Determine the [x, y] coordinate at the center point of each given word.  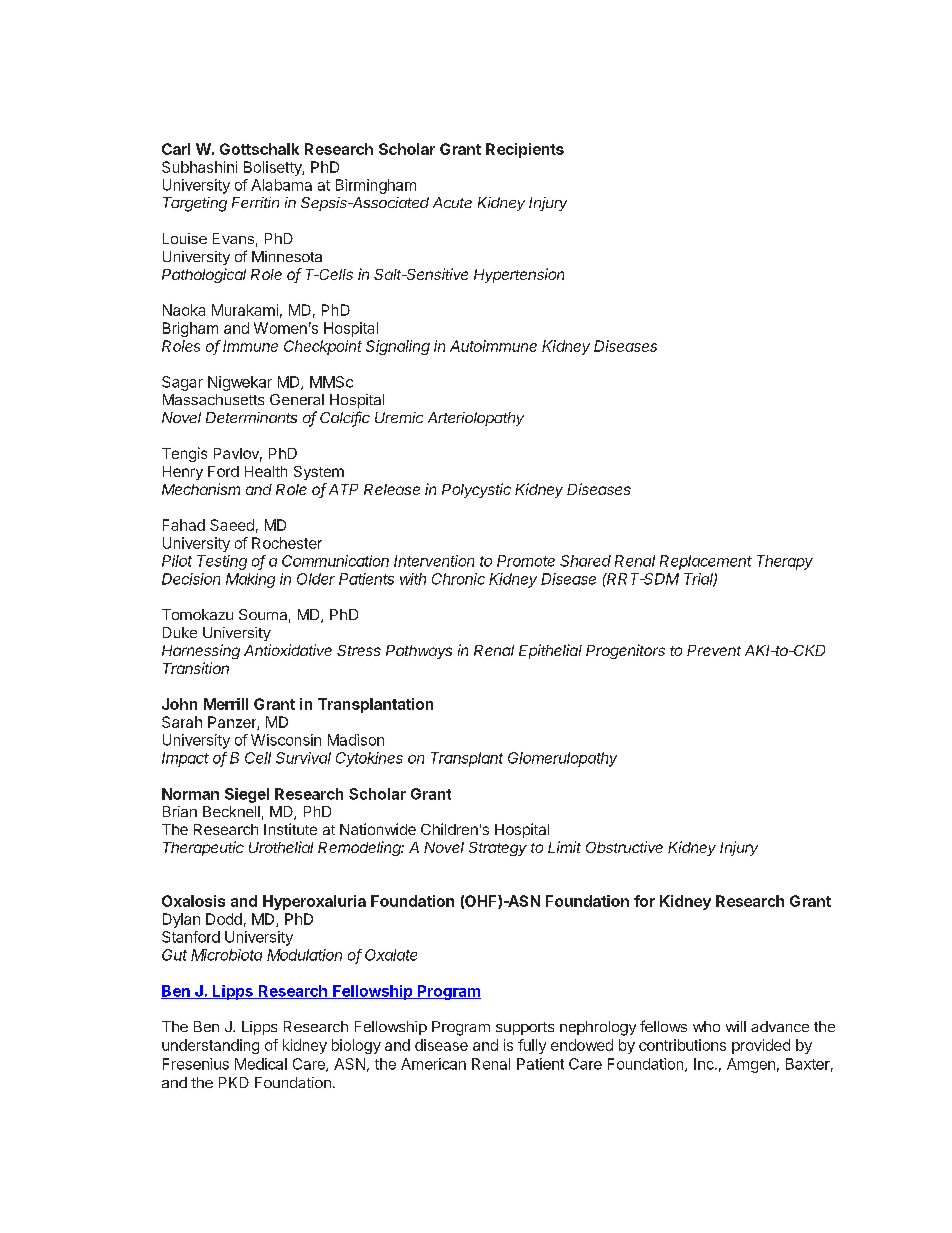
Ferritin [255, 202]
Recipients [525, 150]
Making [250, 580]
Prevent [714, 650]
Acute [452, 202]
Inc [705, 1064]
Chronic [458, 579]
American [433, 1064]
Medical [261, 1064]
